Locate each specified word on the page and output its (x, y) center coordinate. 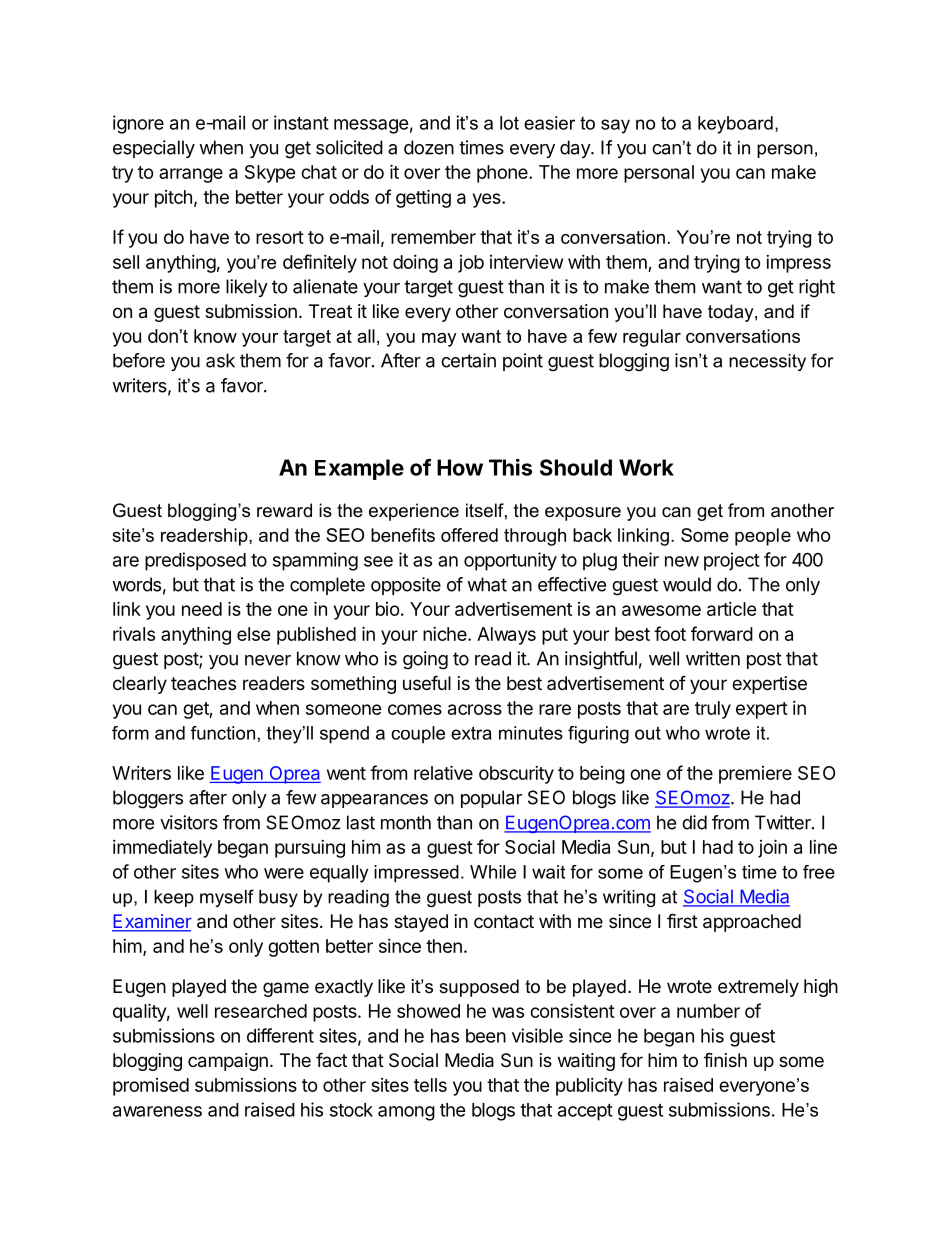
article (732, 609)
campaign (228, 1062)
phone (503, 174)
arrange (191, 175)
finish (725, 1060)
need (202, 609)
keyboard (735, 125)
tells (430, 1085)
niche (446, 634)
